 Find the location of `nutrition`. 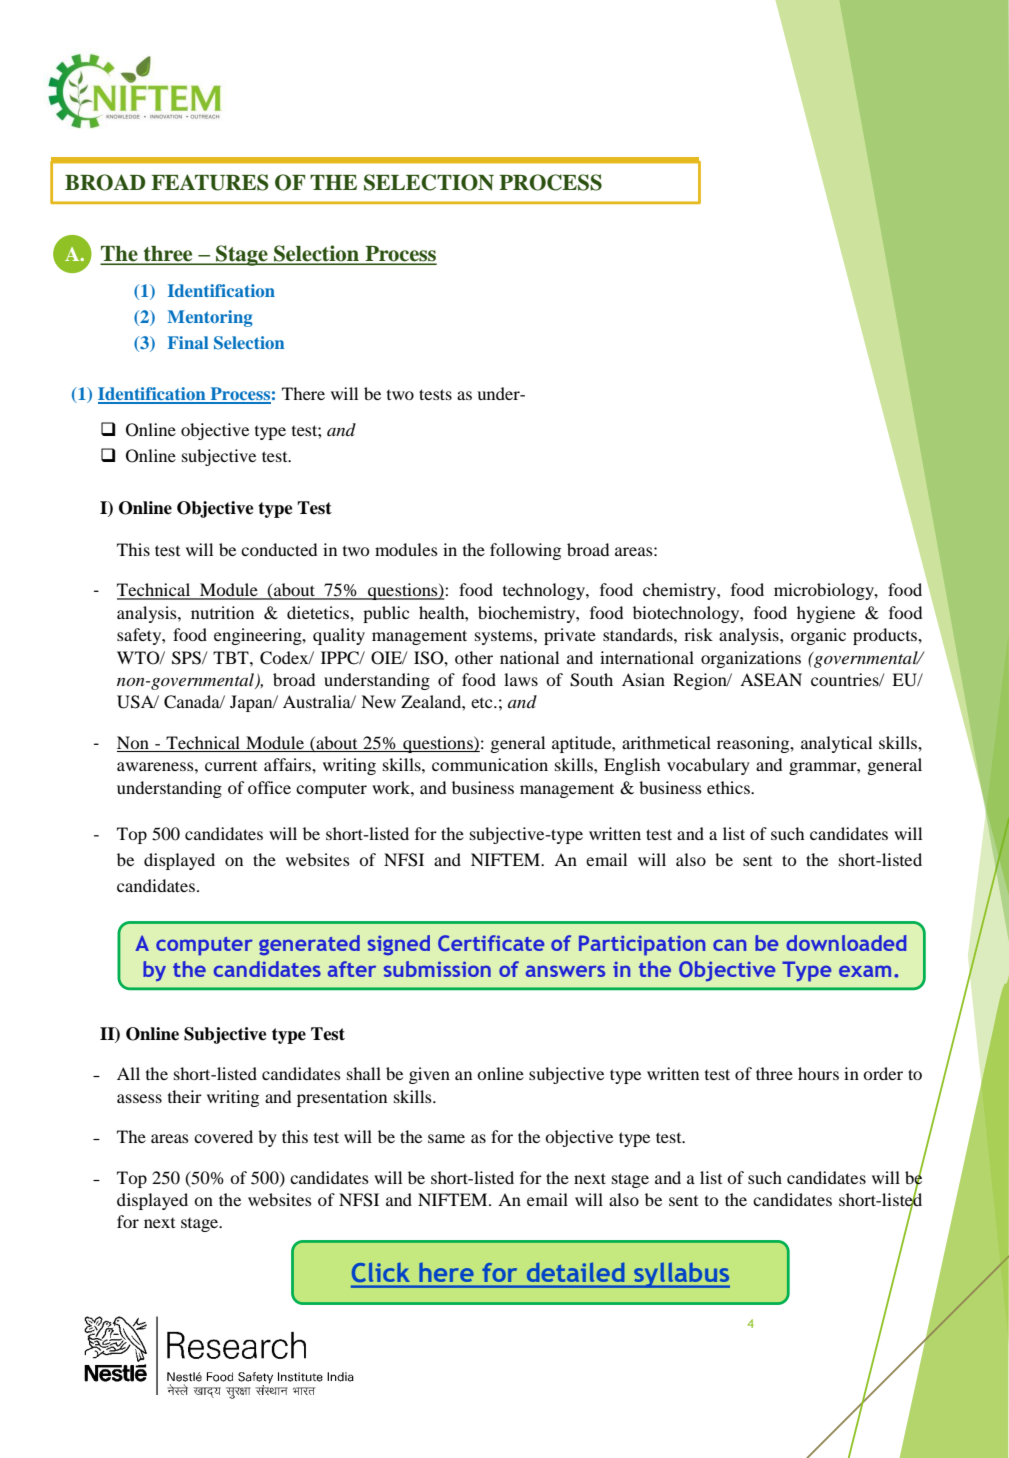

nutrition is located at coordinates (222, 612).
